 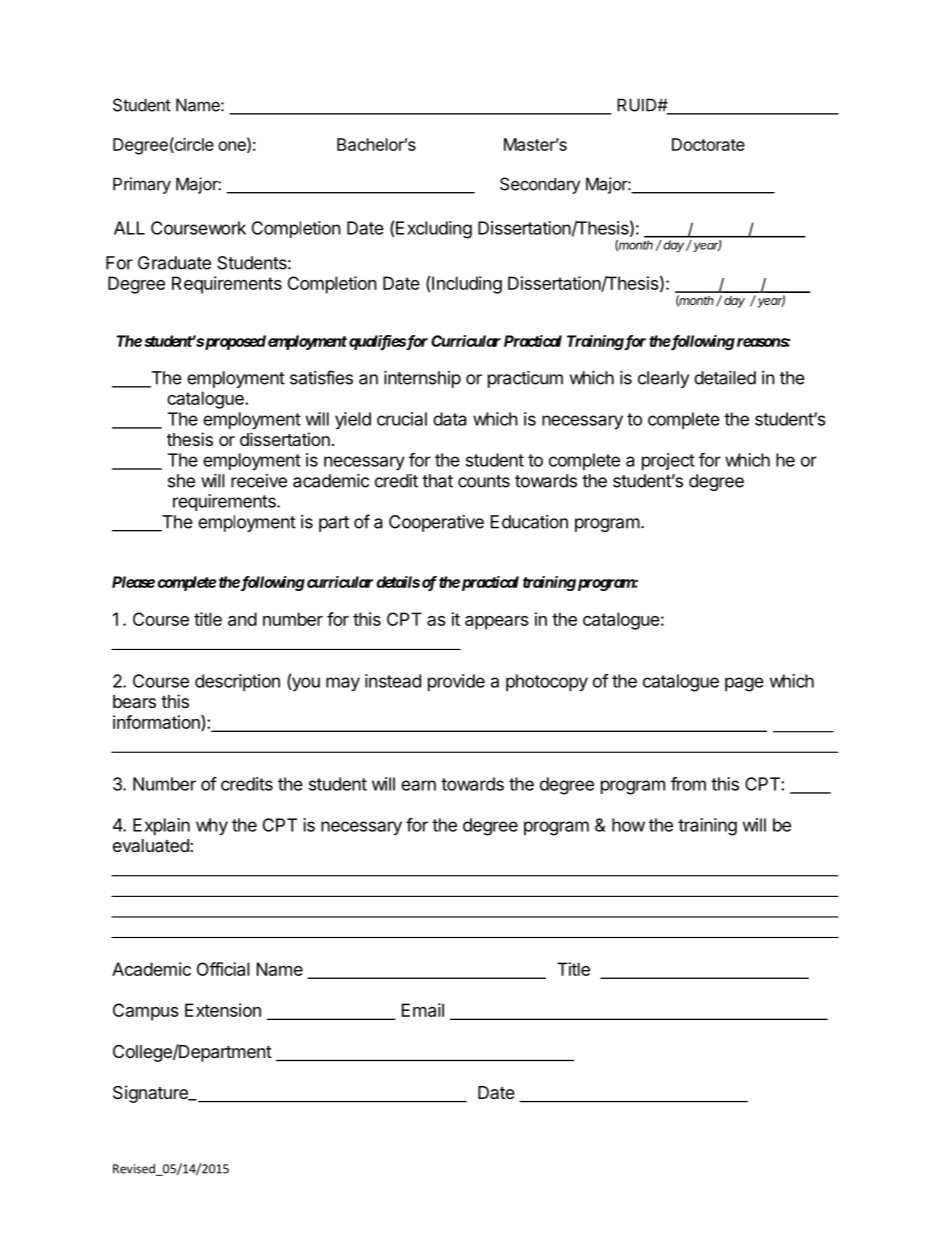 What do you see at coordinates (529, 522) in the document?
I see `Education` at bounding box center [529, 522].
